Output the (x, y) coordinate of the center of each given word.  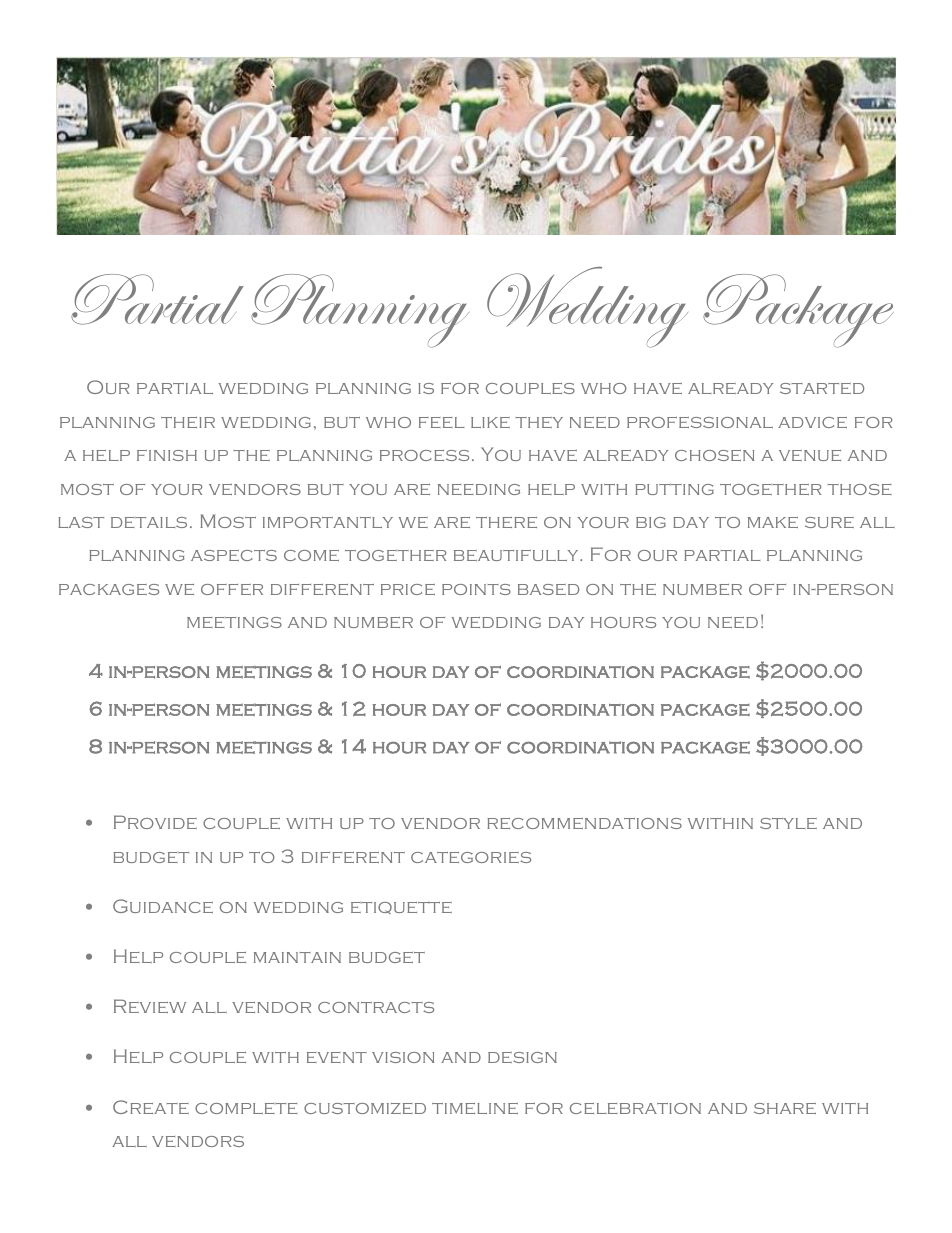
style (788, 823)
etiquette (401, 908)
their (188, 422)
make (773, 522)
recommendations (584, 823)
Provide (155, 822)
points (476, 589)
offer (232, 589)
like (490, 422)
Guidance (163, 906)
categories (471, 857)
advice (812, 422)
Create (151, 1107)
